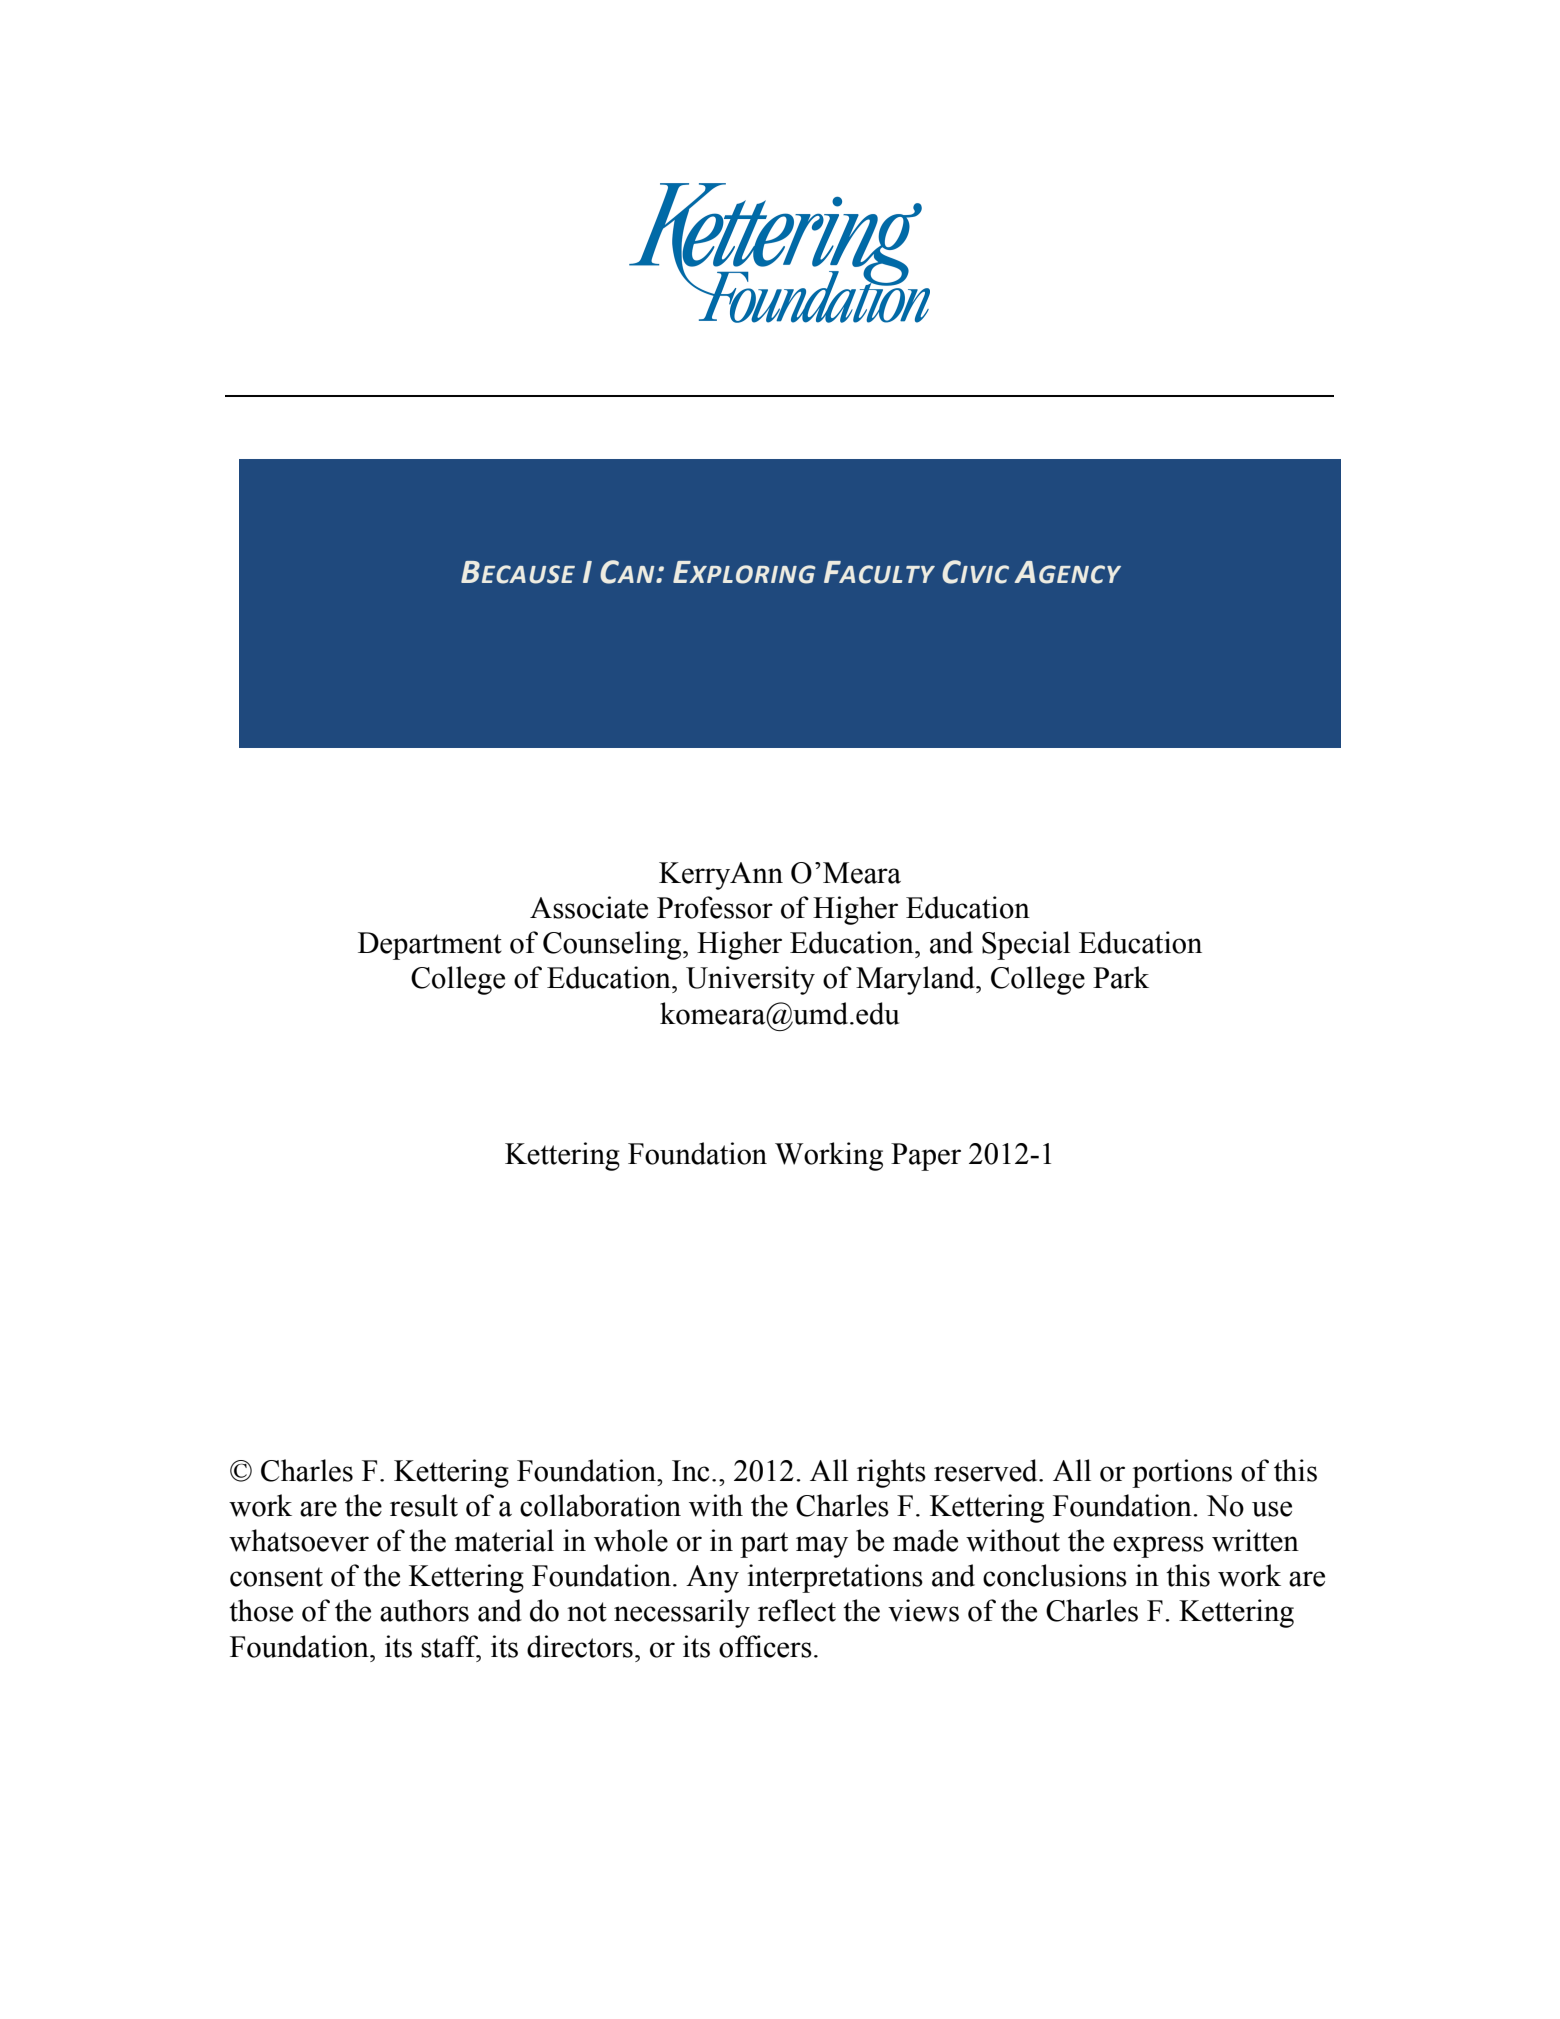 This image has height=2019, width=1560. Describe the element at coordinates (424, 1505) in the image. I see `result` at that location.
